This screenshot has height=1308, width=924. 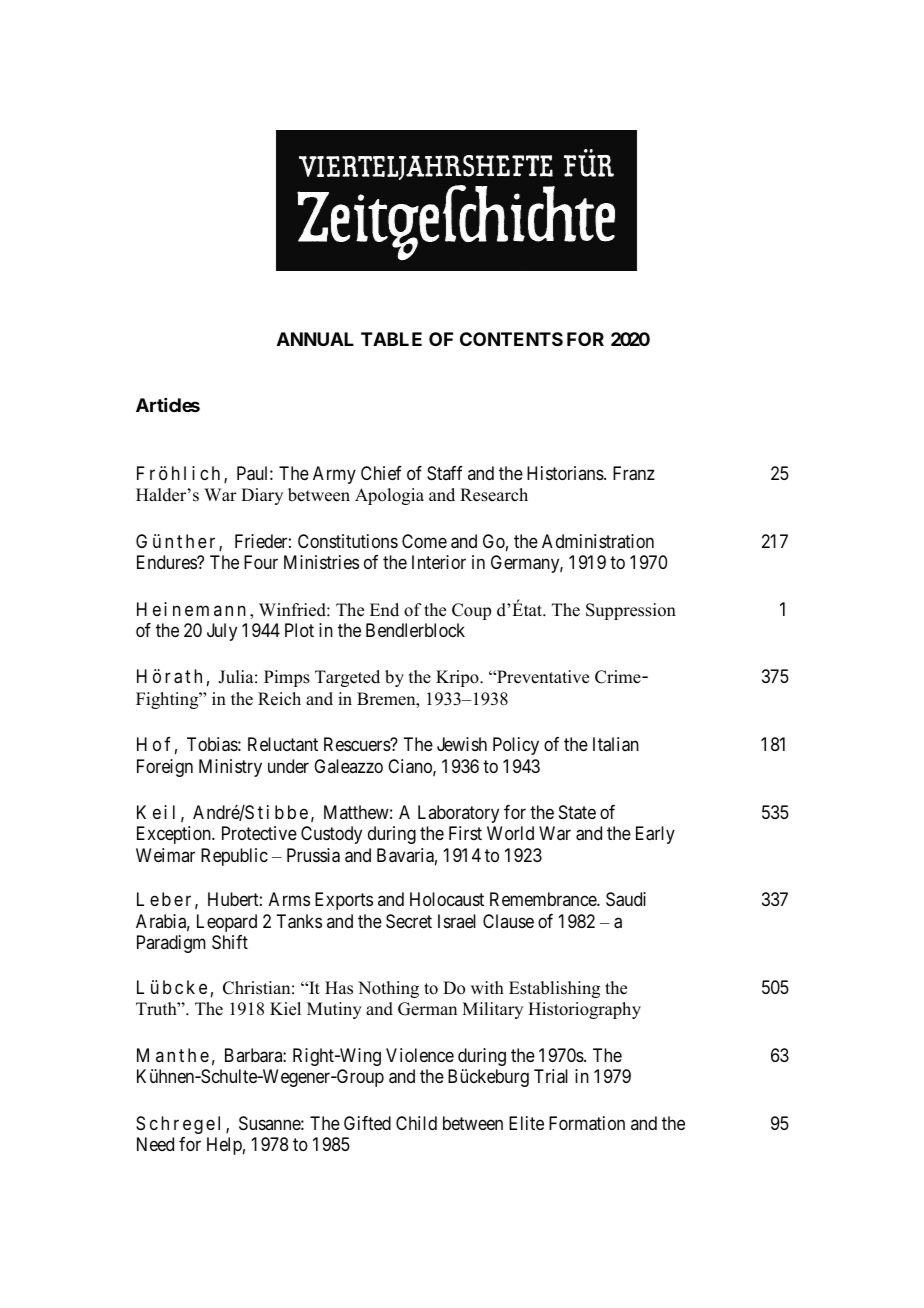 What do you see at coordinates (409, 921) in the screenshot?
I see `Secret` at bounding box center [409, 921].
